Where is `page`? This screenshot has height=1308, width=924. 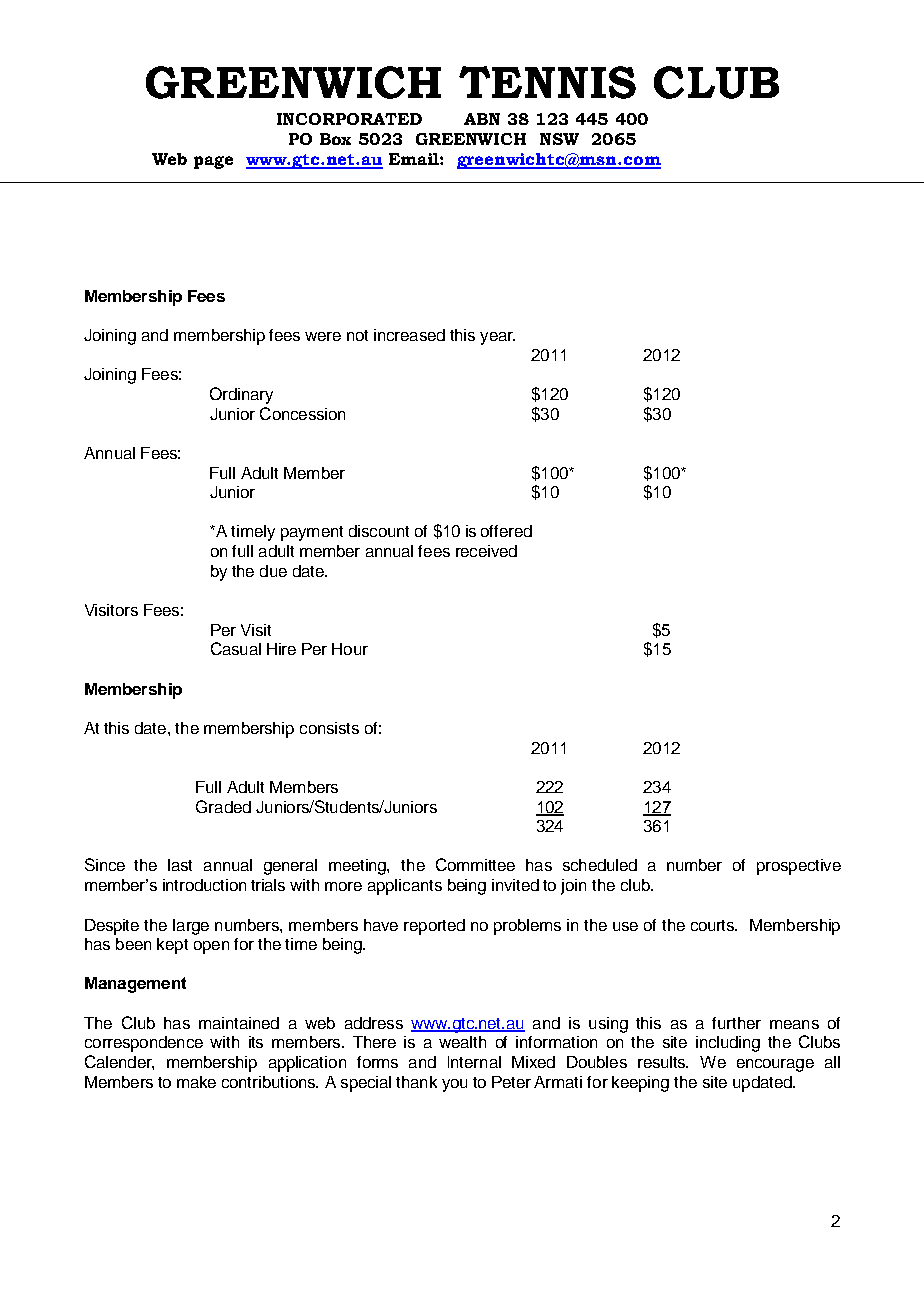 page is located at coordinates (213, 162).
